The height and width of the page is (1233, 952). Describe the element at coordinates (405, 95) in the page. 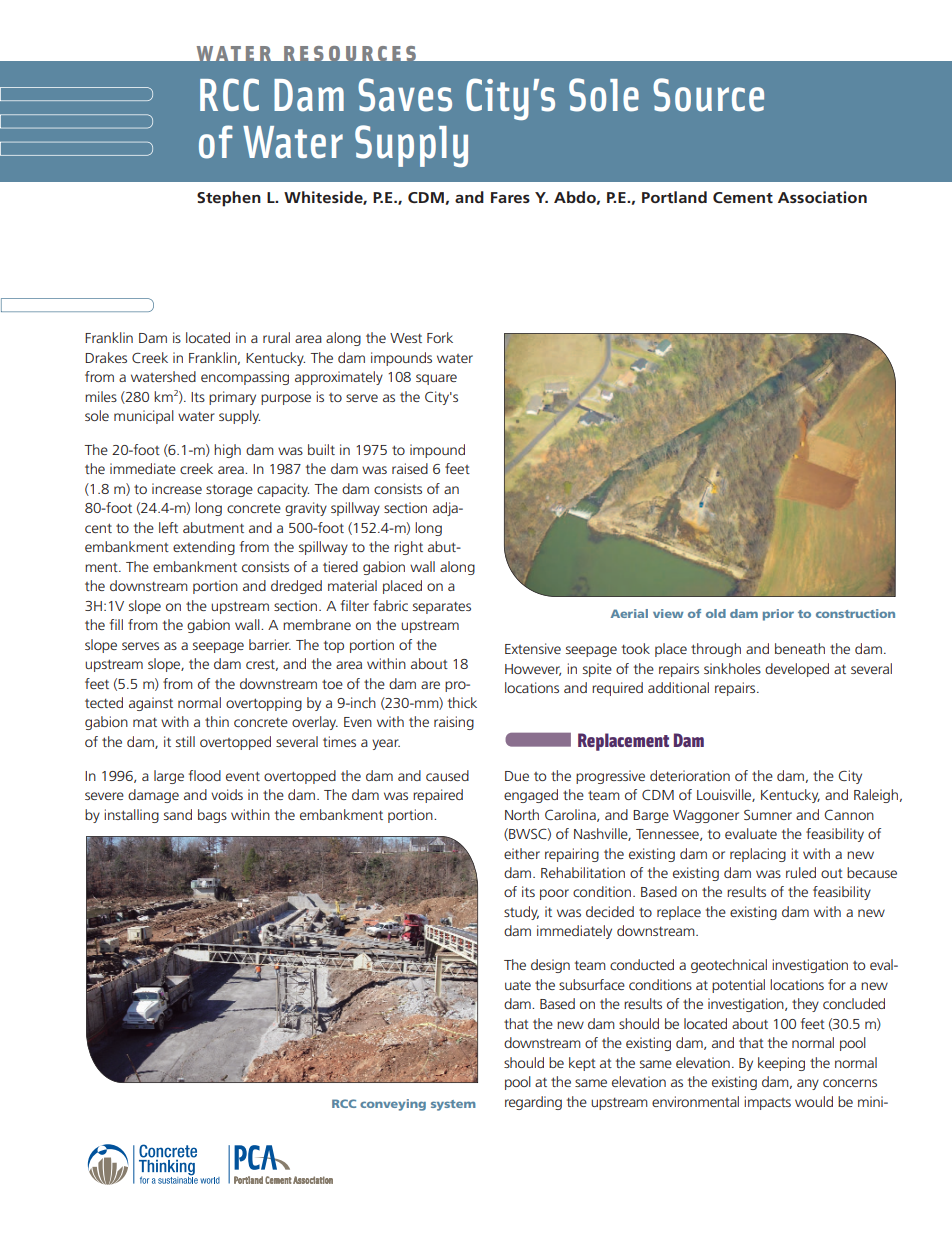

I see `Saves` at that location.
